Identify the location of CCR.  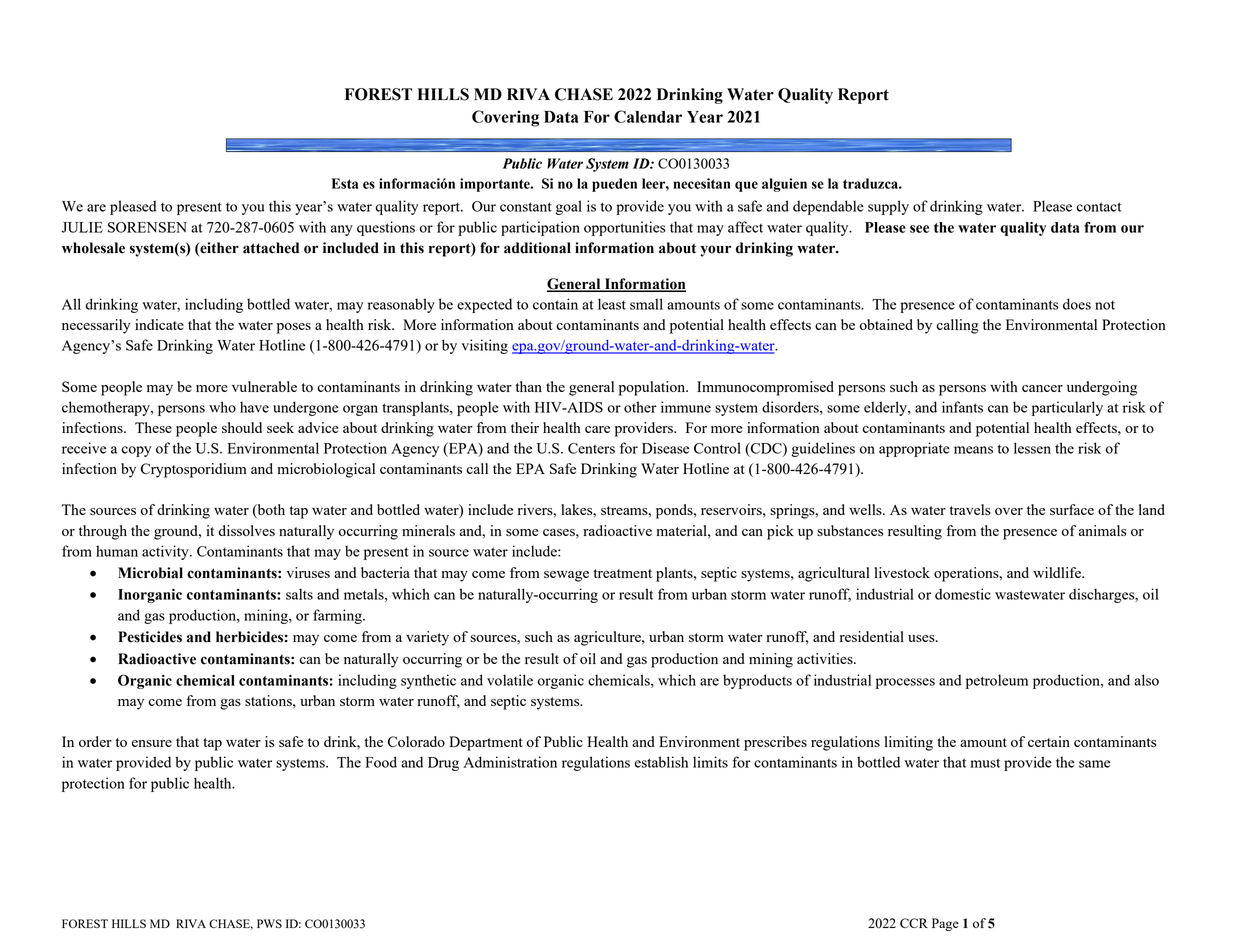
(914, 923).
